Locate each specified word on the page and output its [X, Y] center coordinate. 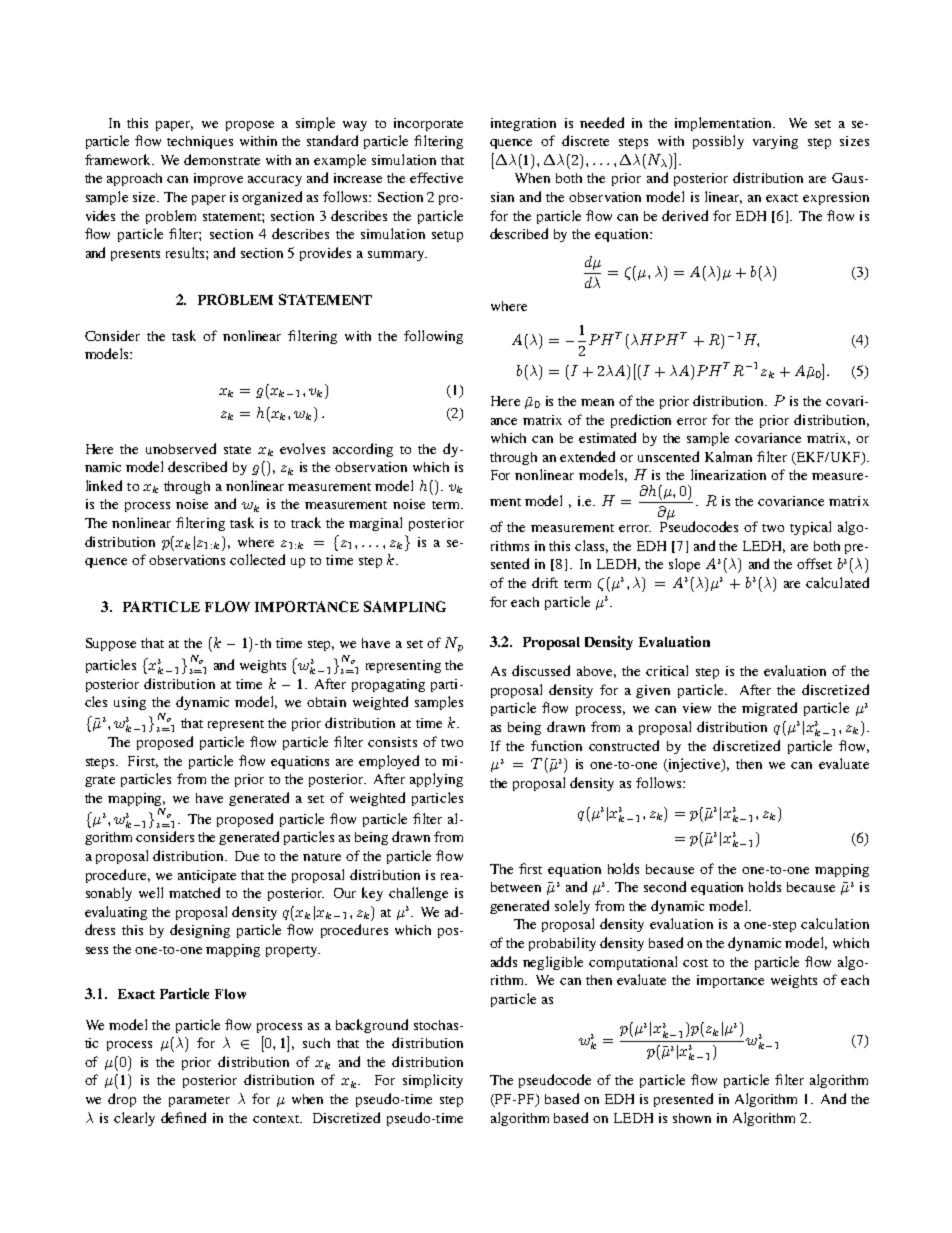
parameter [199, 1101]
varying [775, 142]
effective [436, 177]
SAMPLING [405, 606]
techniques [200, 142]
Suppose [111, 644]
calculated [837, 582]
